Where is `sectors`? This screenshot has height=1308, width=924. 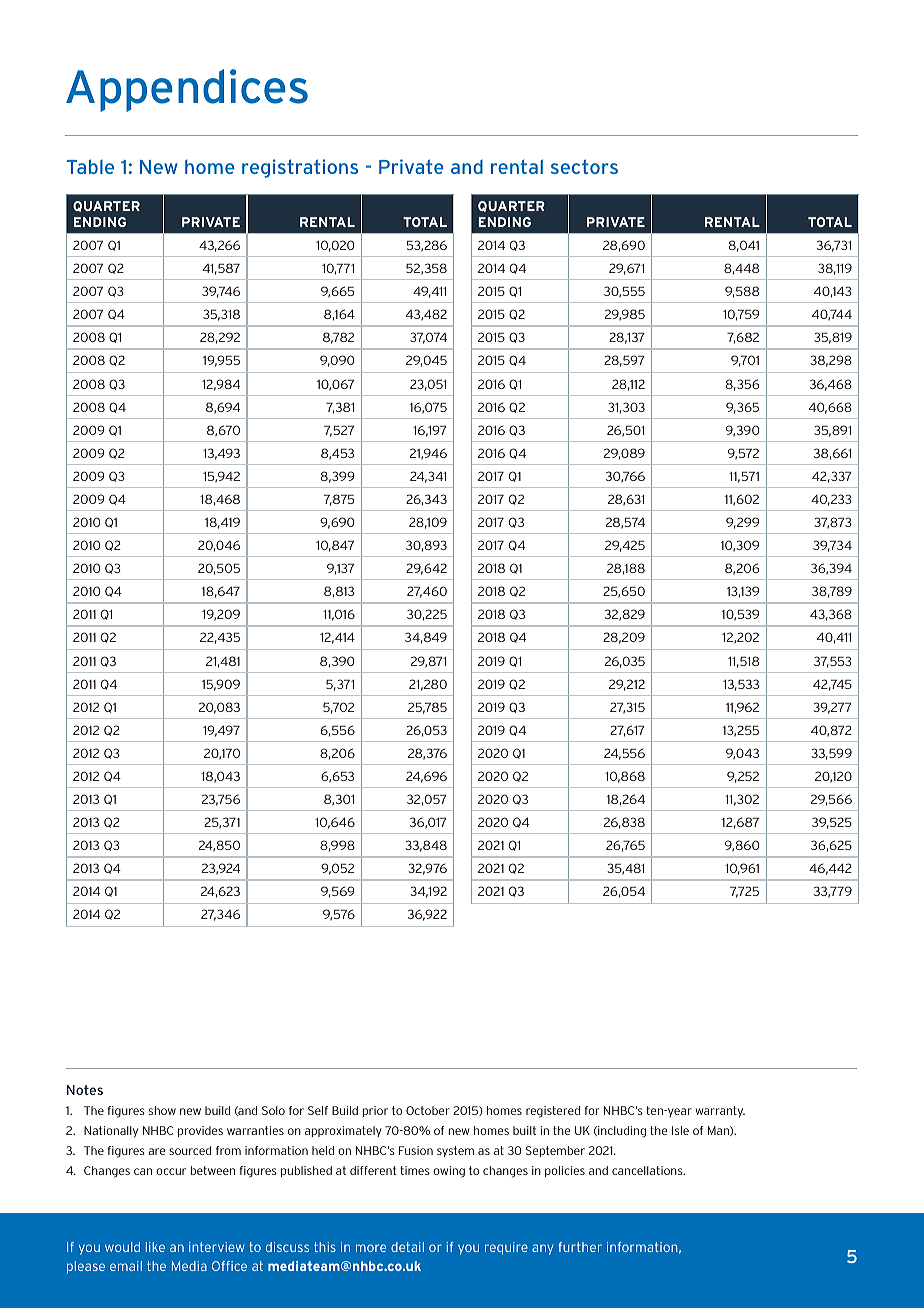
sectors is located at coordinates (584, 166).
